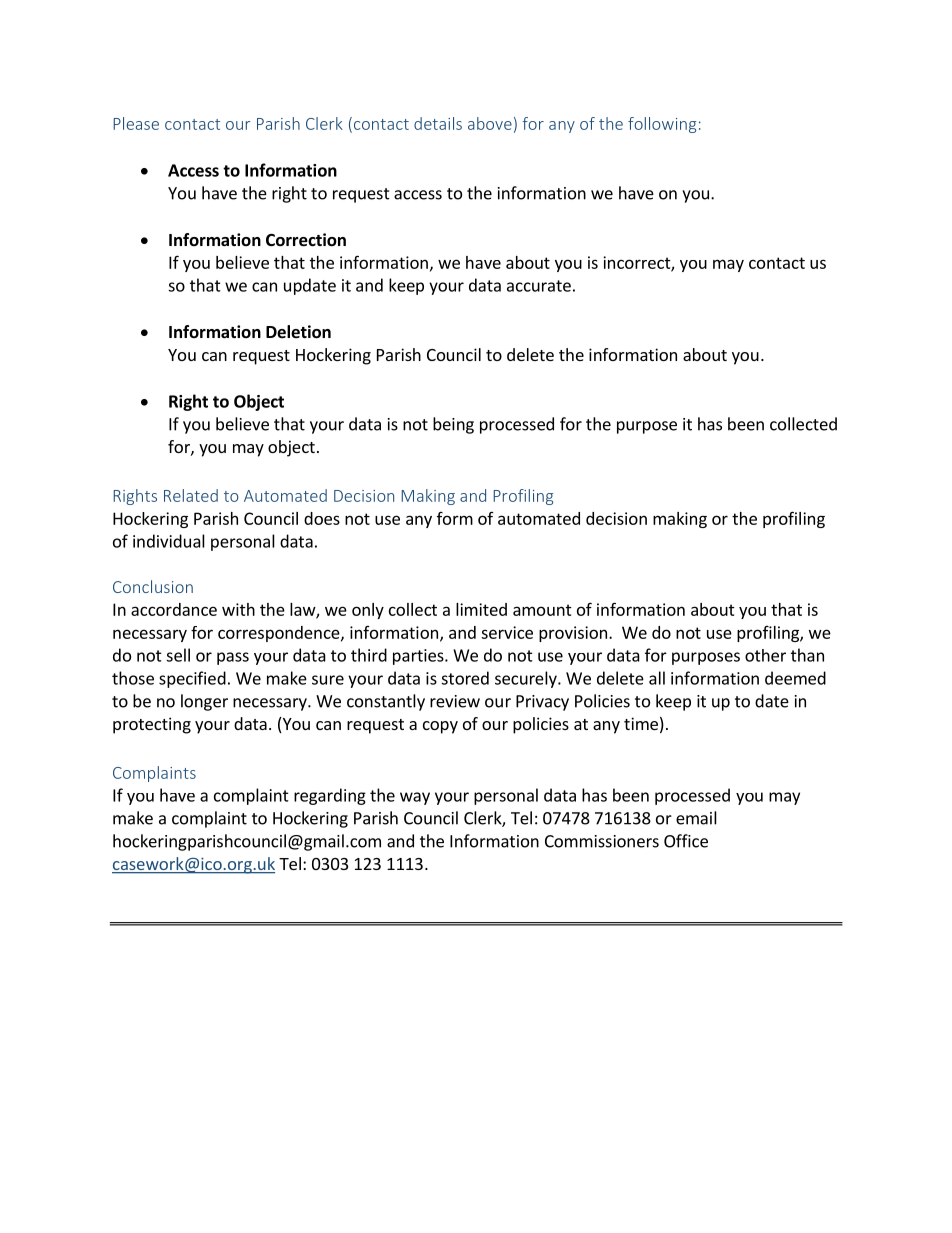 The image size is (952, 1233). Describe the element at coordinates (415, 798) in the page. I see `way` at that location.
